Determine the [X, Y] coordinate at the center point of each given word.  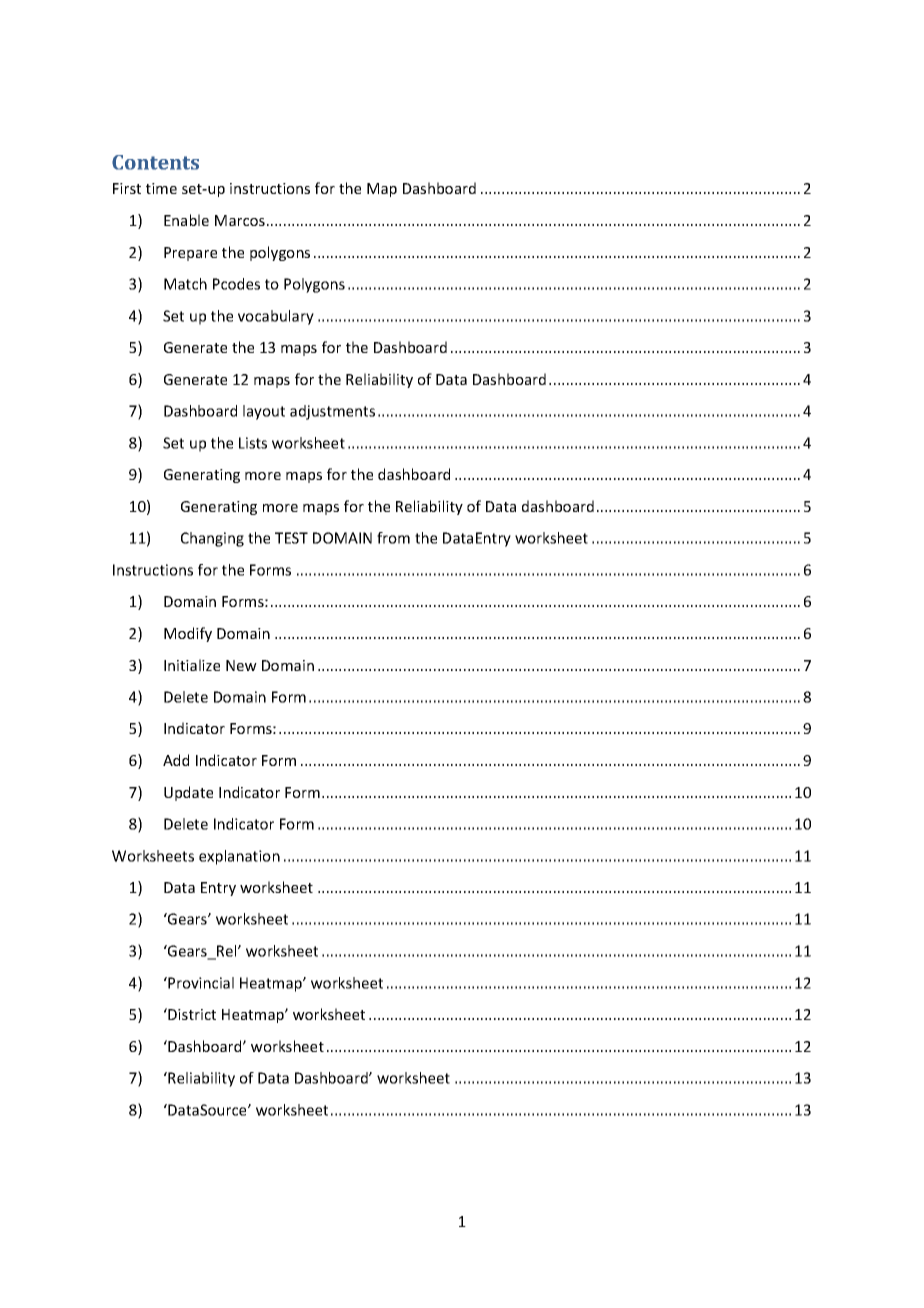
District [191, 1014]
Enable [186, 220]
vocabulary [276, 317]
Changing [212, 539]
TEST [291, 538]
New [241, 665]
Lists [253, 443]
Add [176, 760]
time [161, 188]
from [393, 538]
